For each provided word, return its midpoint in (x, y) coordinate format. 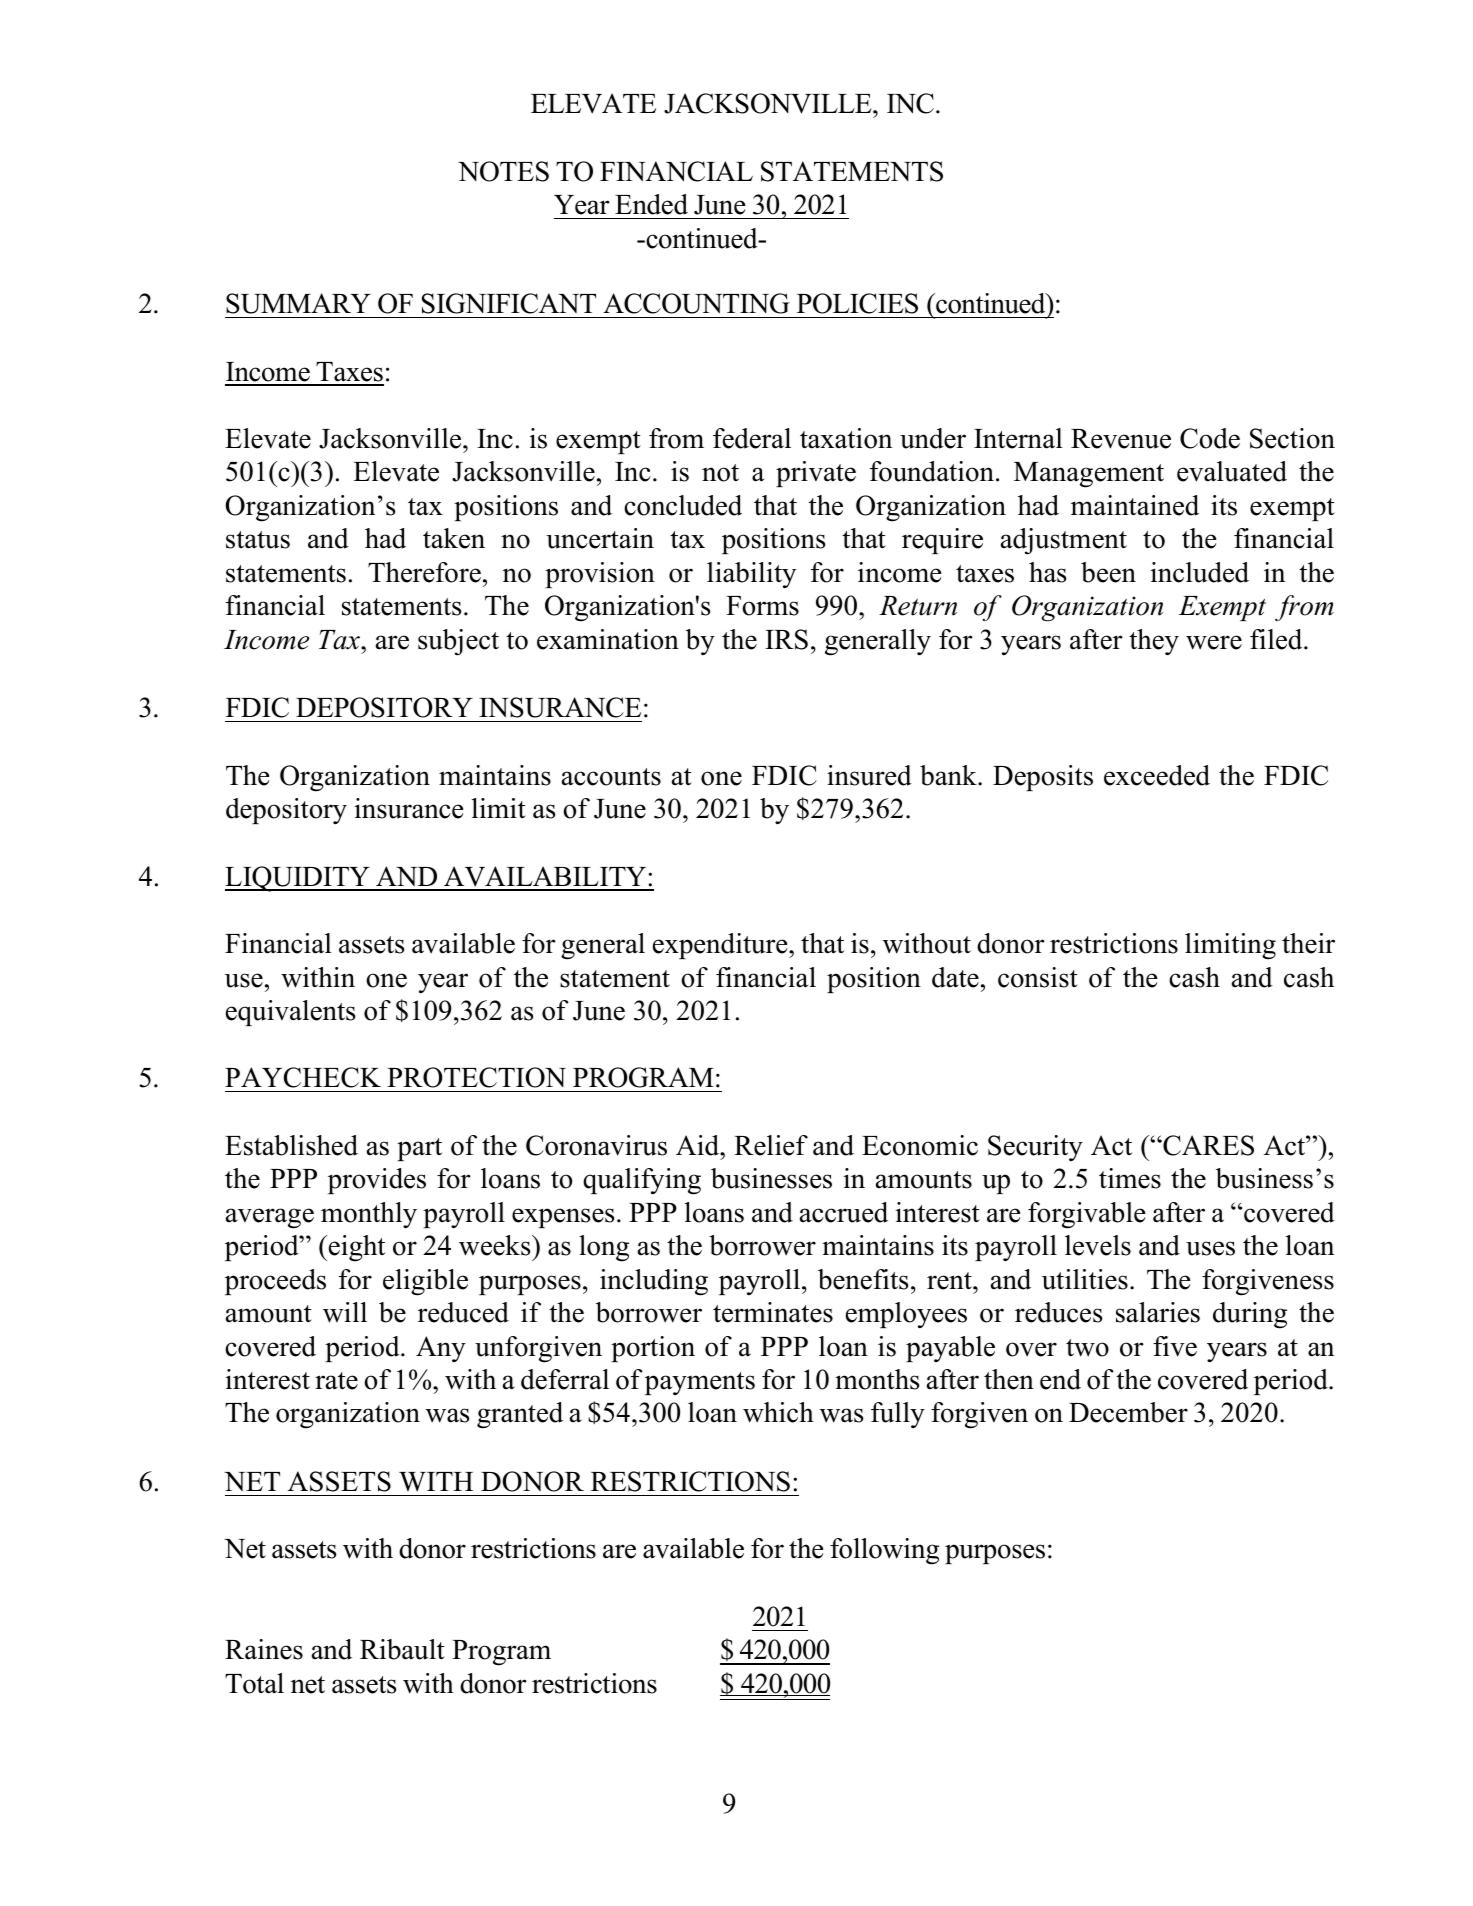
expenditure (721, 946)
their (1308, 943)
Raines (264, 1649)
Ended (651, 204)
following (884, 1551)
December (1128, 1412)
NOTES (503, 171)
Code (1210, 438)
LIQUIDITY (298, 879)
